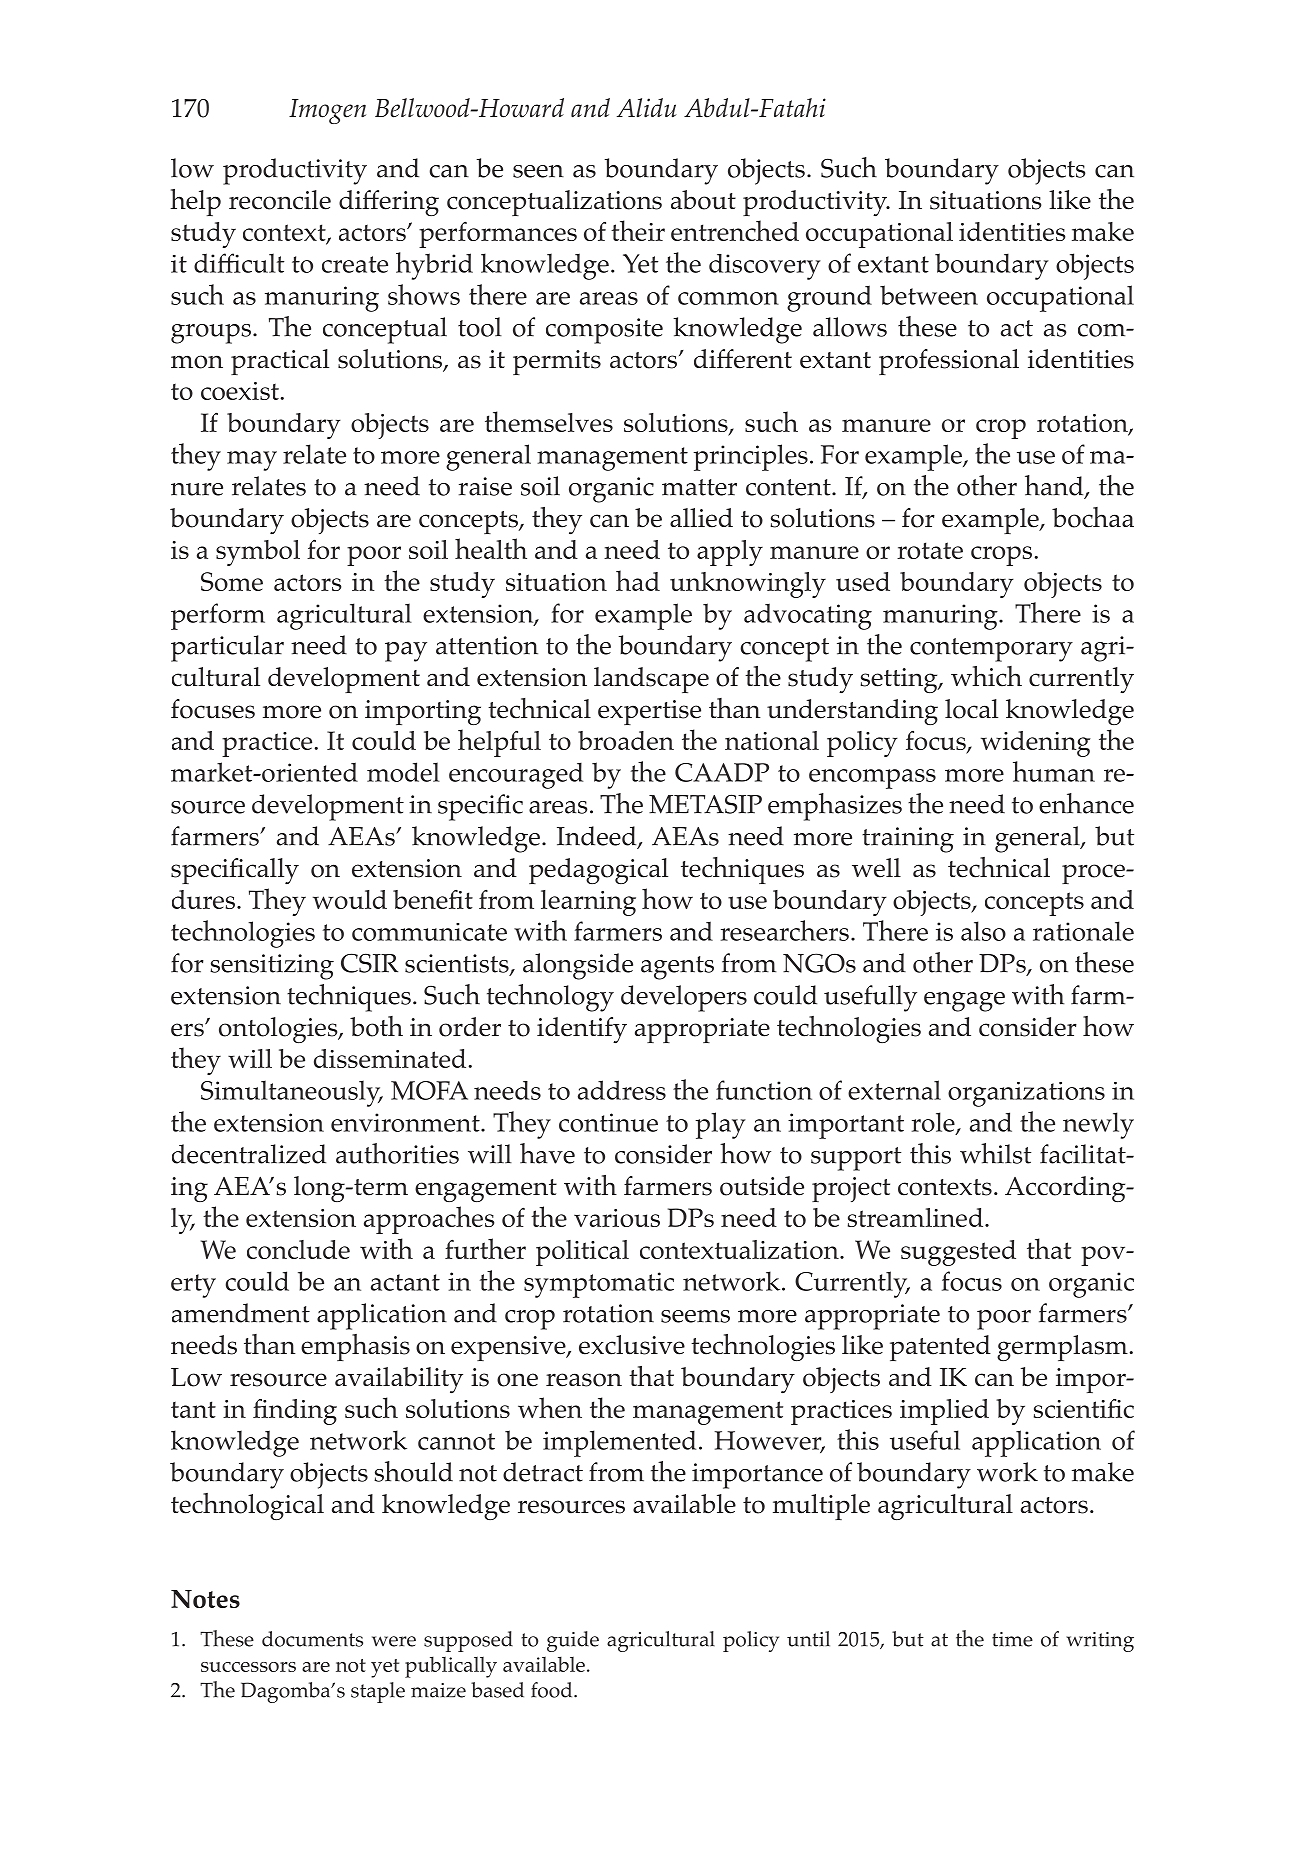  What do you see at coordinates (929, 295) in the screenshot?
I see `between` at bounding box center [929, 295].
